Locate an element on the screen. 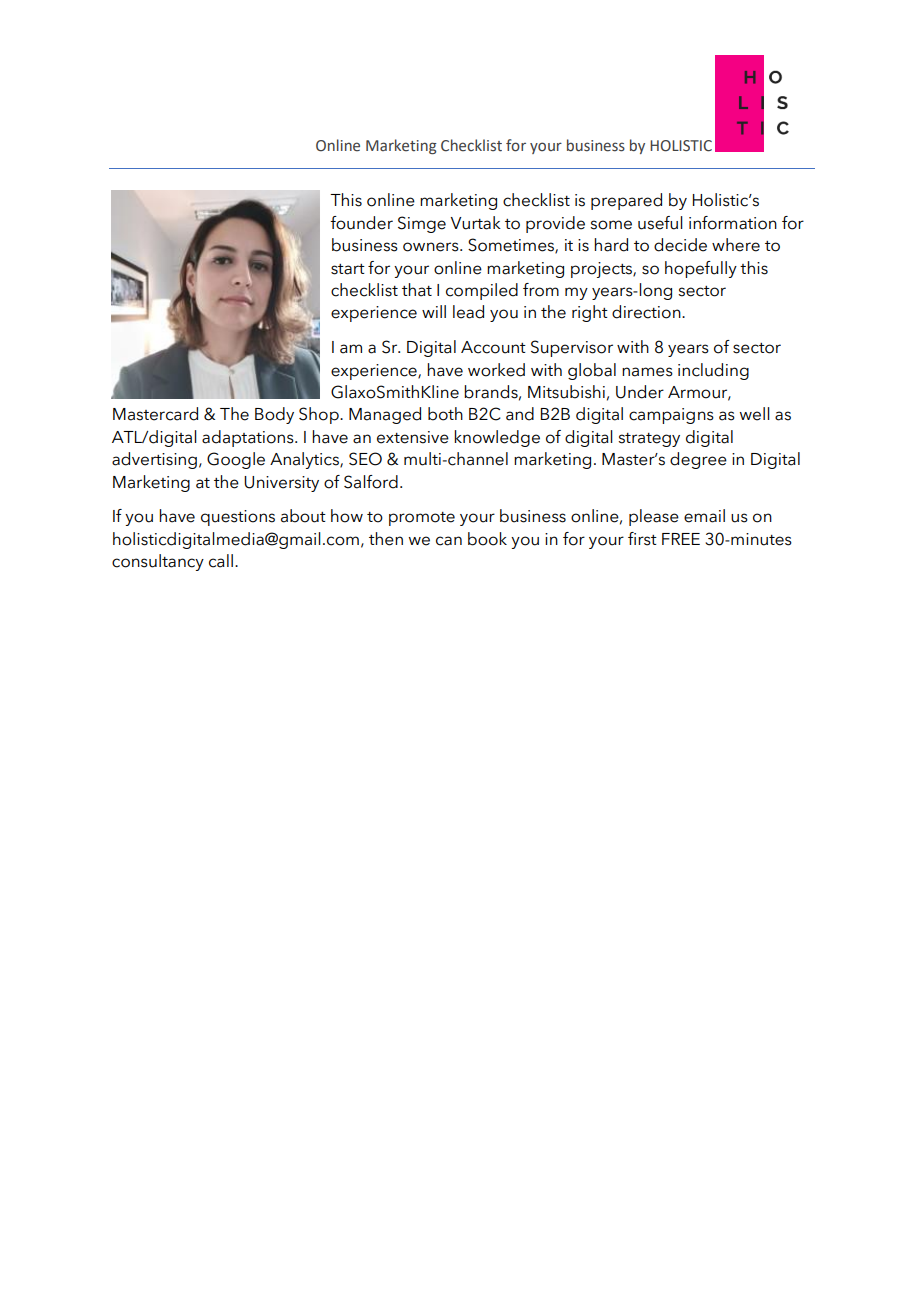  call is located at coordinates (221, 561).
